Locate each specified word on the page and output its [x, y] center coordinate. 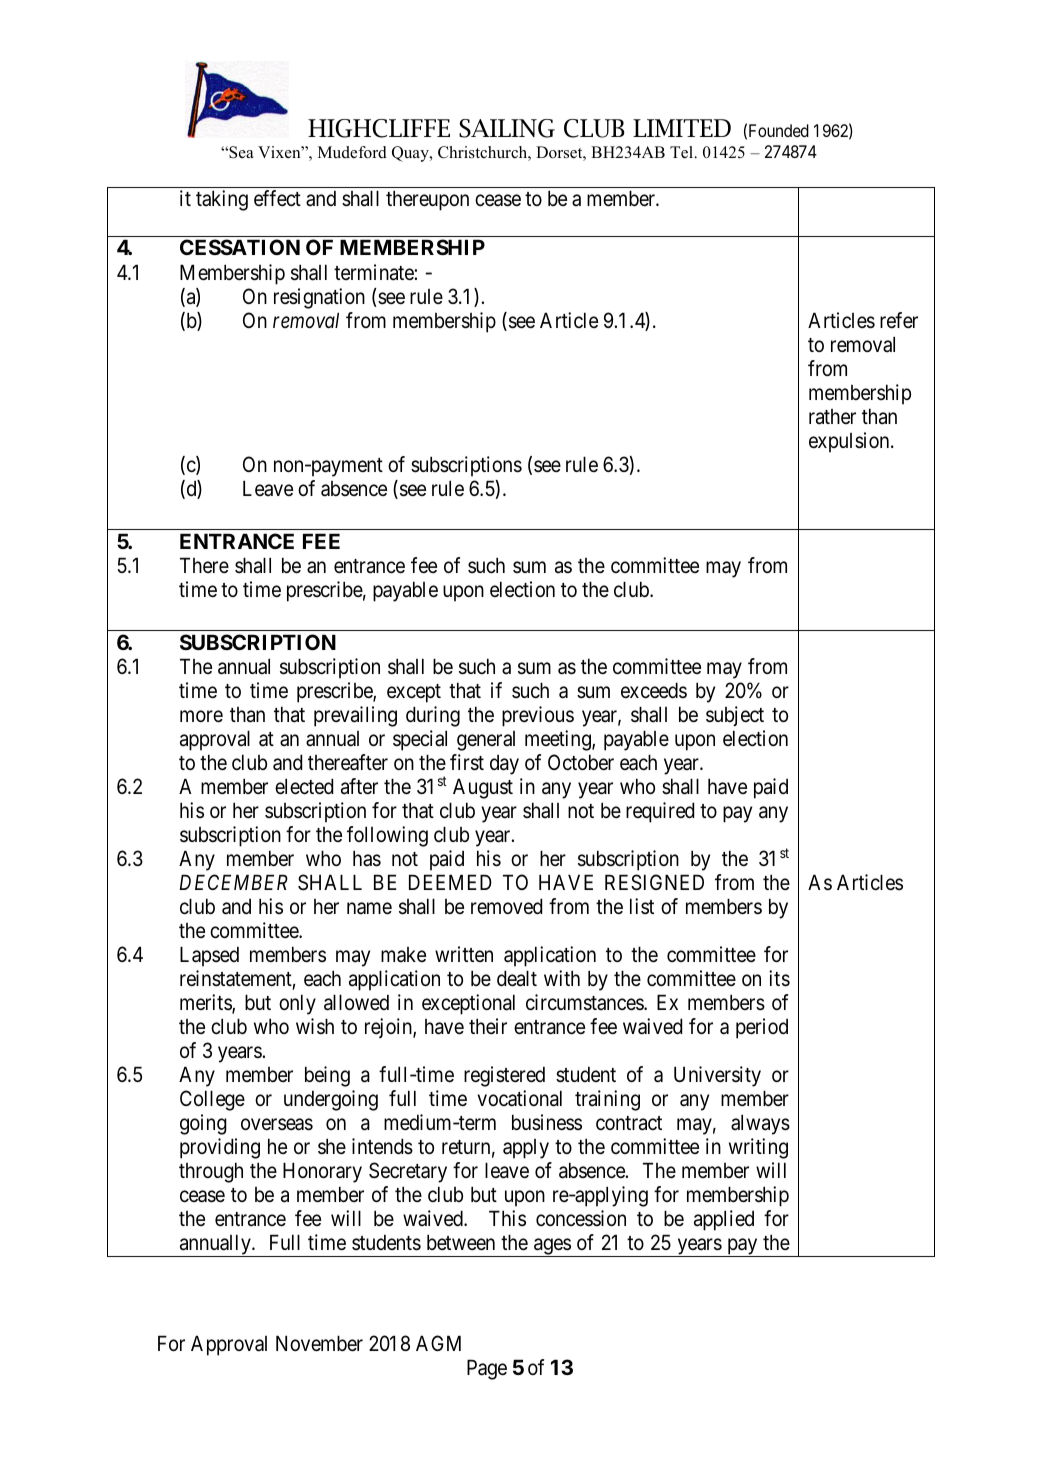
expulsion [850, 442]
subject [735, 716]
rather [832, 417]
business [547, 1122]
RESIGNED [654, 882]
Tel [683, 152]
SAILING [507, 128]
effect [277, 198]
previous [538, 716]
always [760, 1124]
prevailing [355, 716]
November [319, 1343]
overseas [277, 1125]
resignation [319, 298]
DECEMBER [233, 882]
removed [506, 906]
